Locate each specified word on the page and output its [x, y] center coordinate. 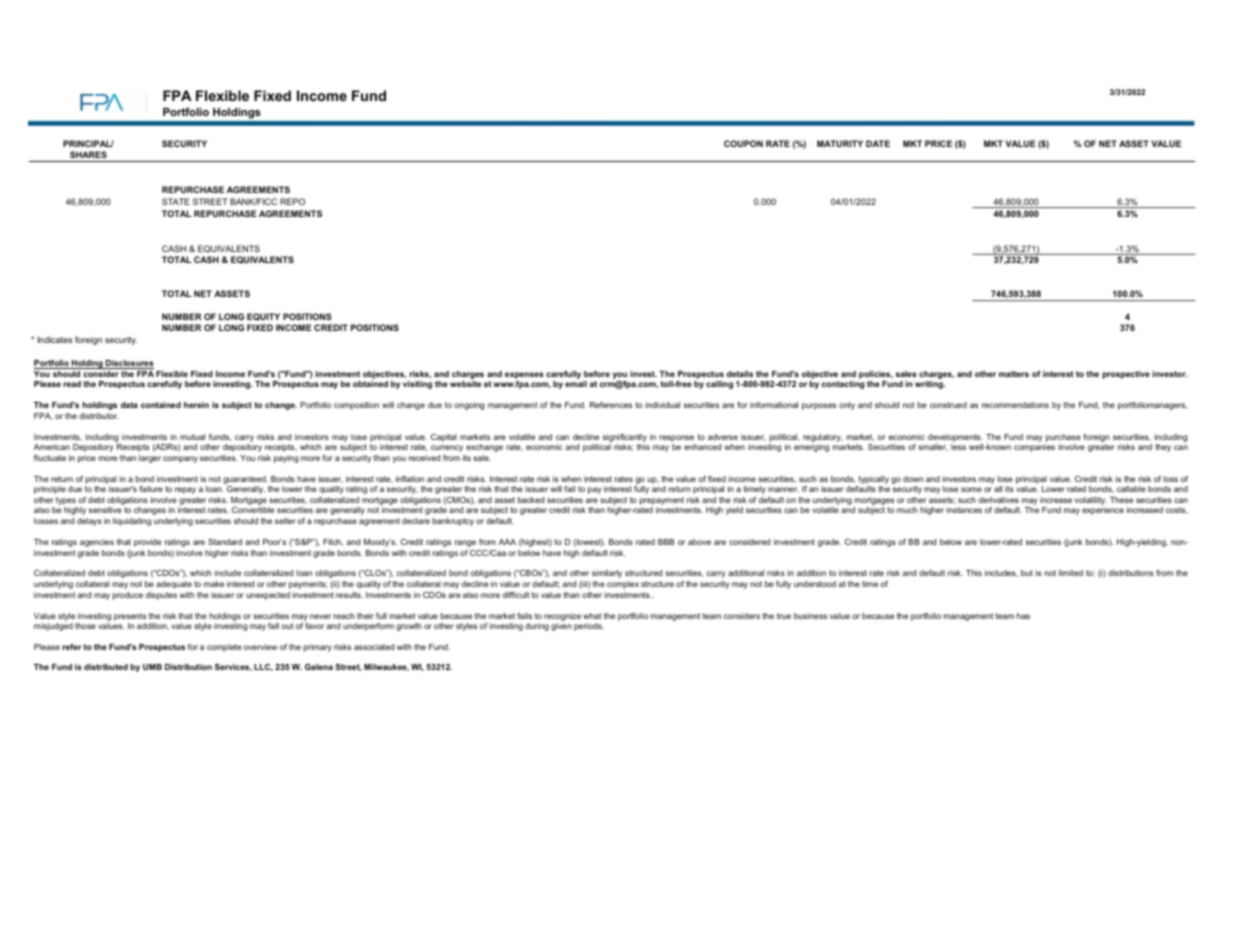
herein [196, 405]
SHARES [88, 154]
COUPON [743, 143]
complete [224, 648]
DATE [878, 143]
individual [663, 405]
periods [589, 627]
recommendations [1015, 405]
